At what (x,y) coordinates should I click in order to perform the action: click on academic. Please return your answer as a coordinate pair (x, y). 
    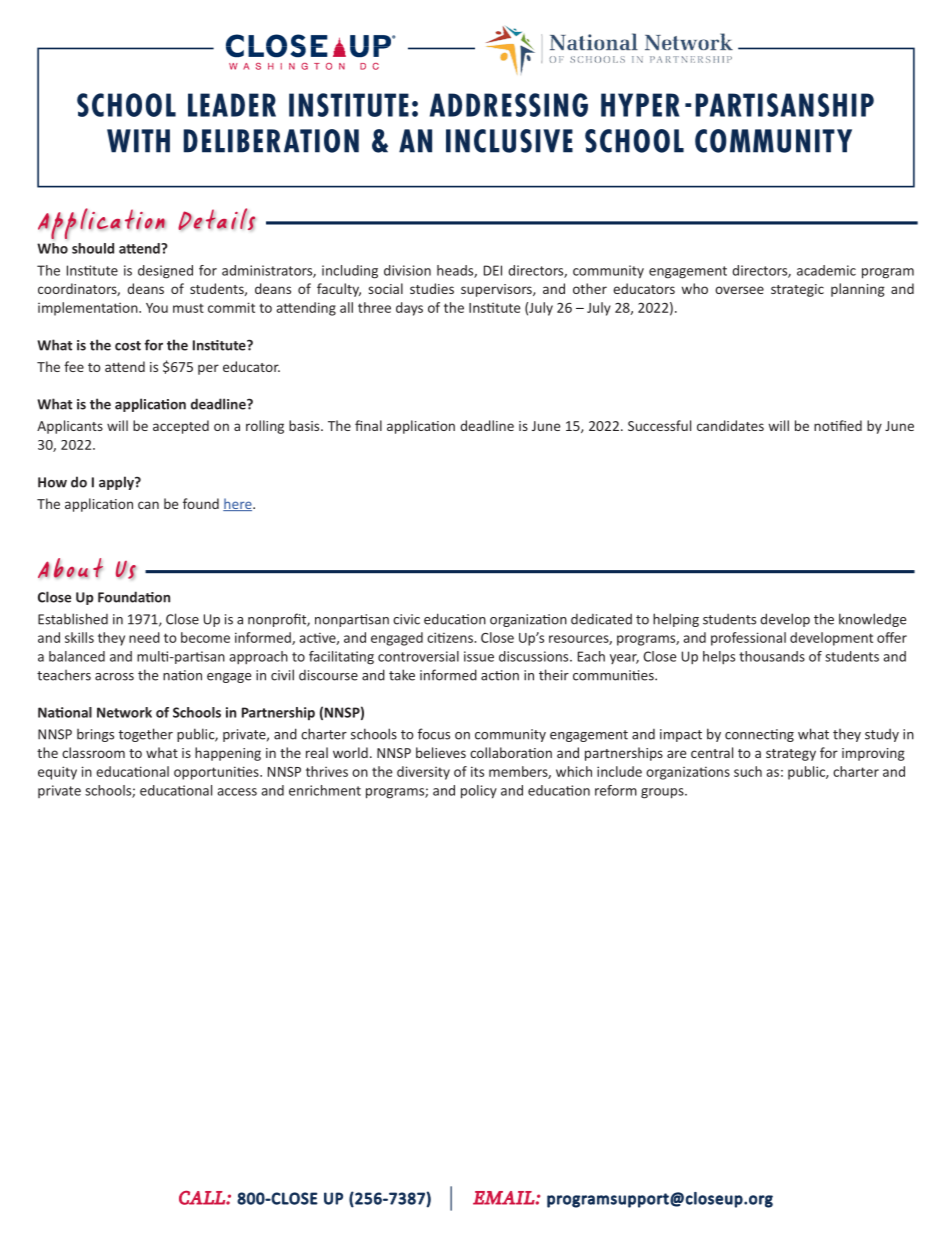
    Looking at the image, I should click on (826, 270).
